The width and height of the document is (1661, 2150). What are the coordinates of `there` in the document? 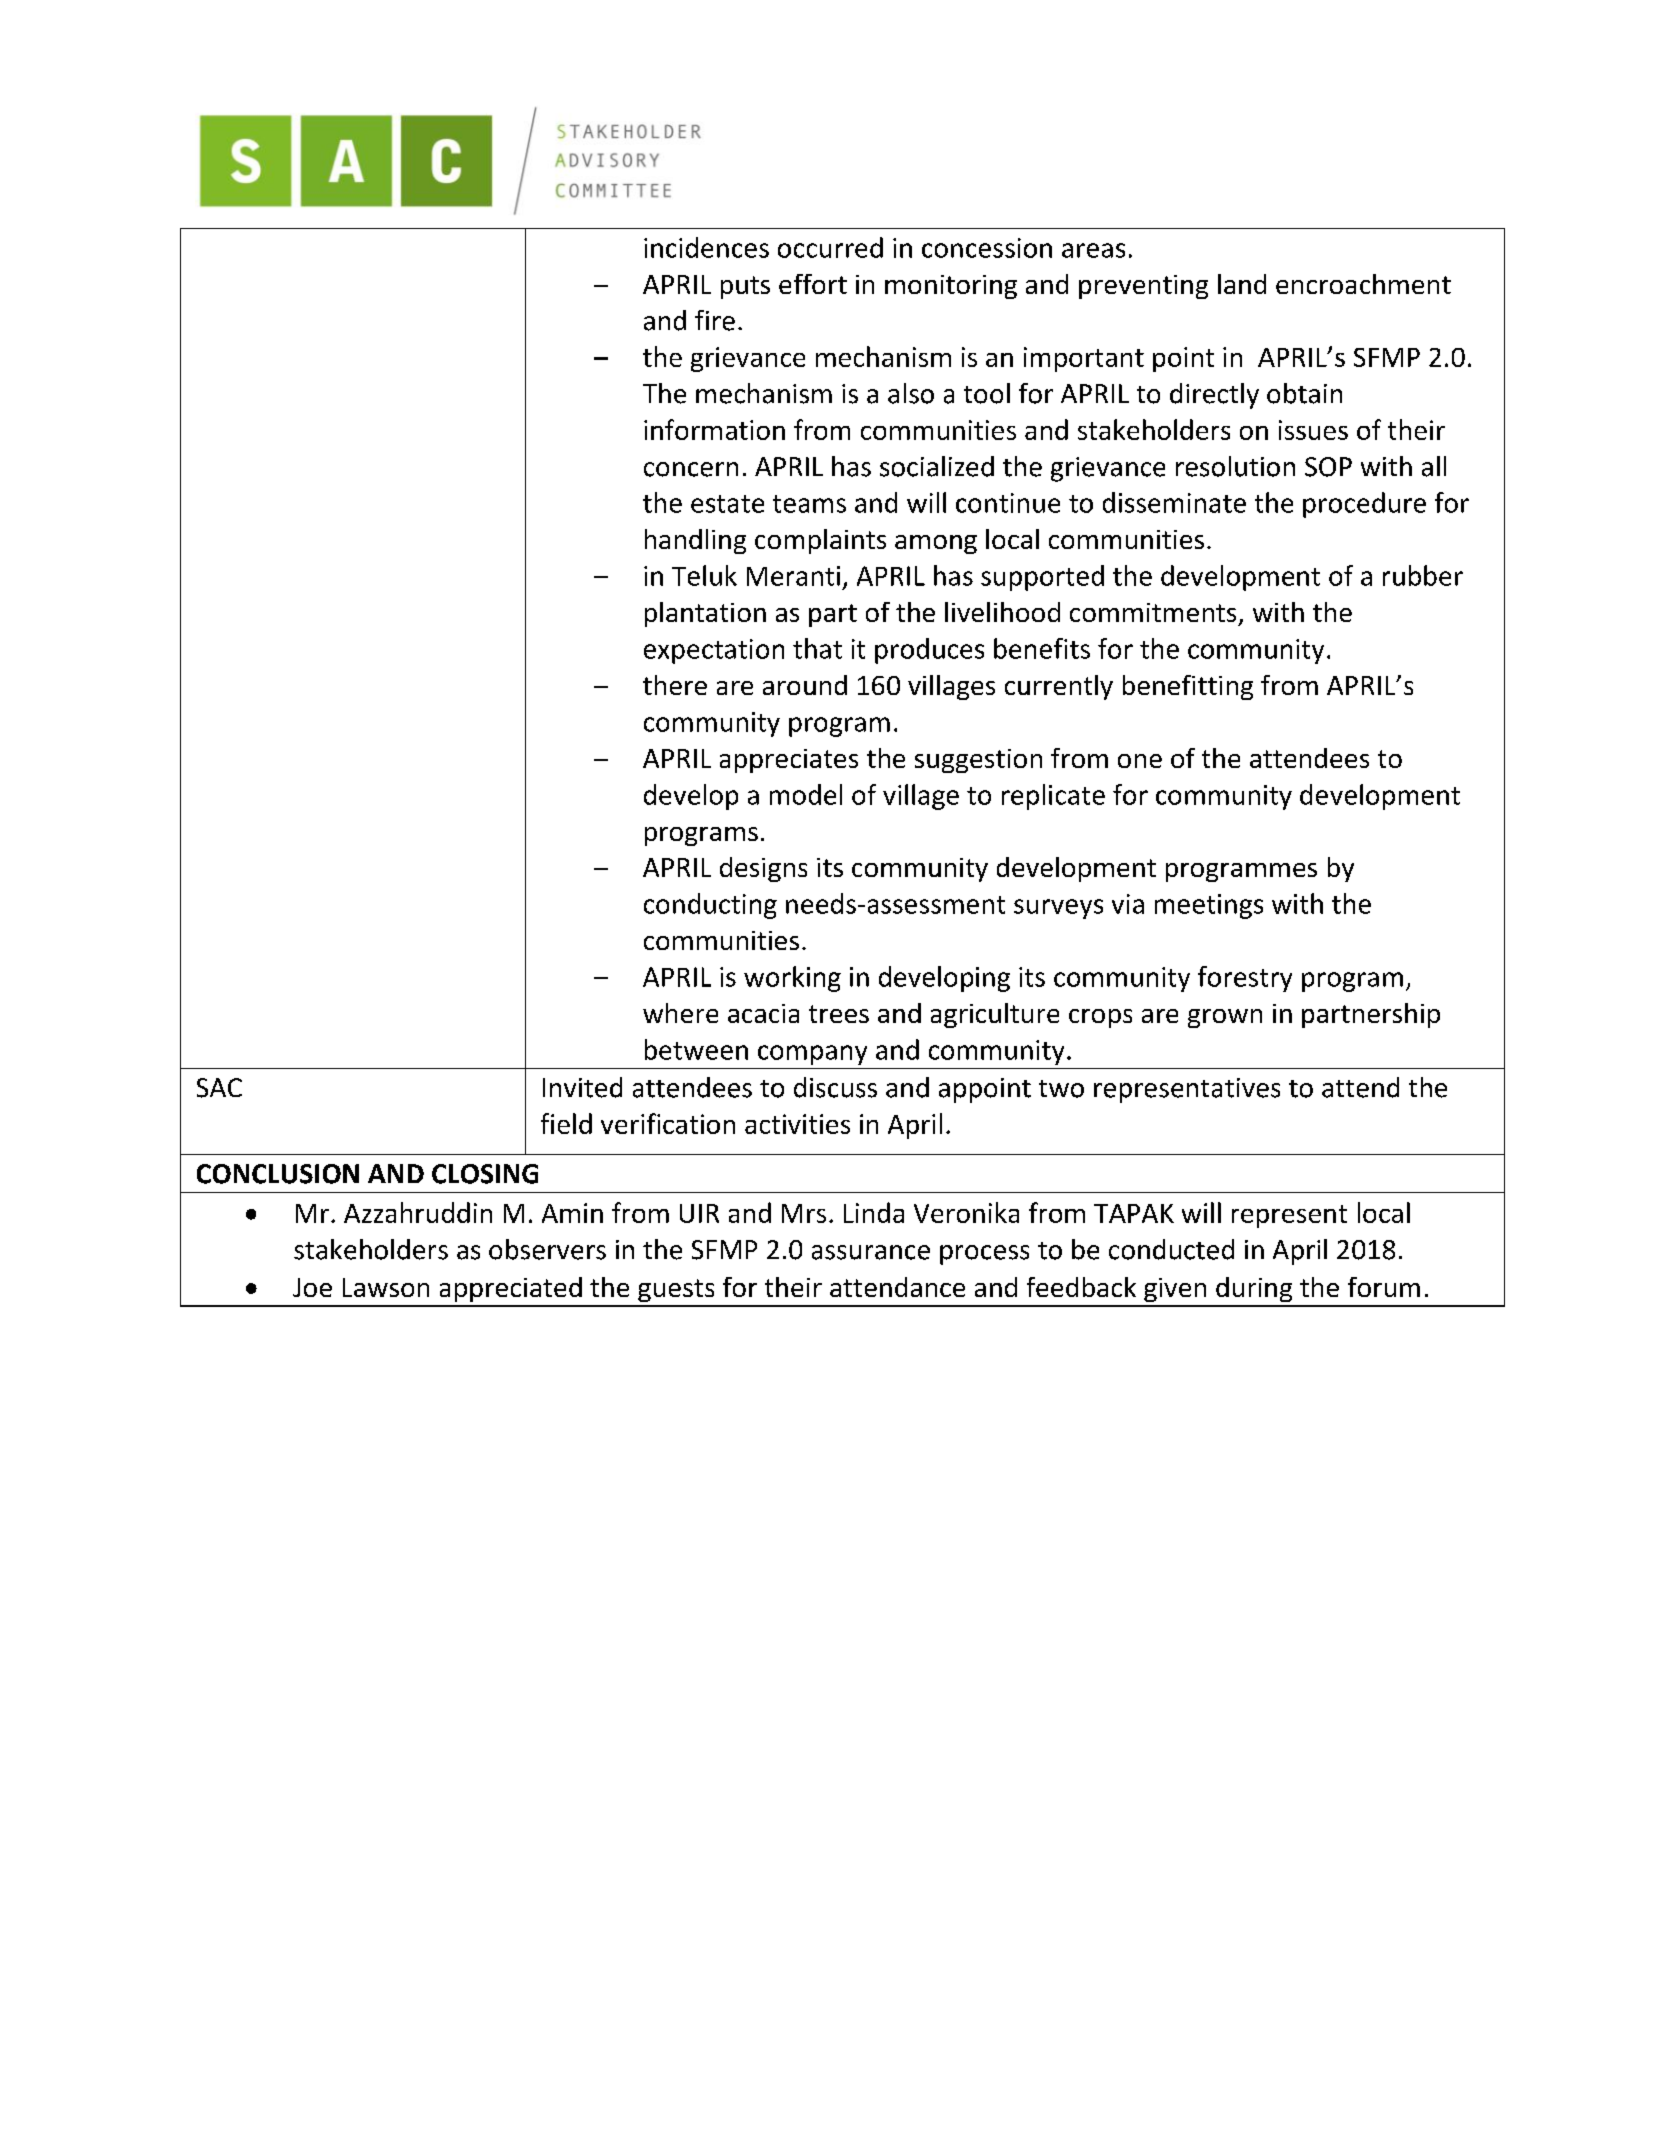 It's located at (675, 685).
